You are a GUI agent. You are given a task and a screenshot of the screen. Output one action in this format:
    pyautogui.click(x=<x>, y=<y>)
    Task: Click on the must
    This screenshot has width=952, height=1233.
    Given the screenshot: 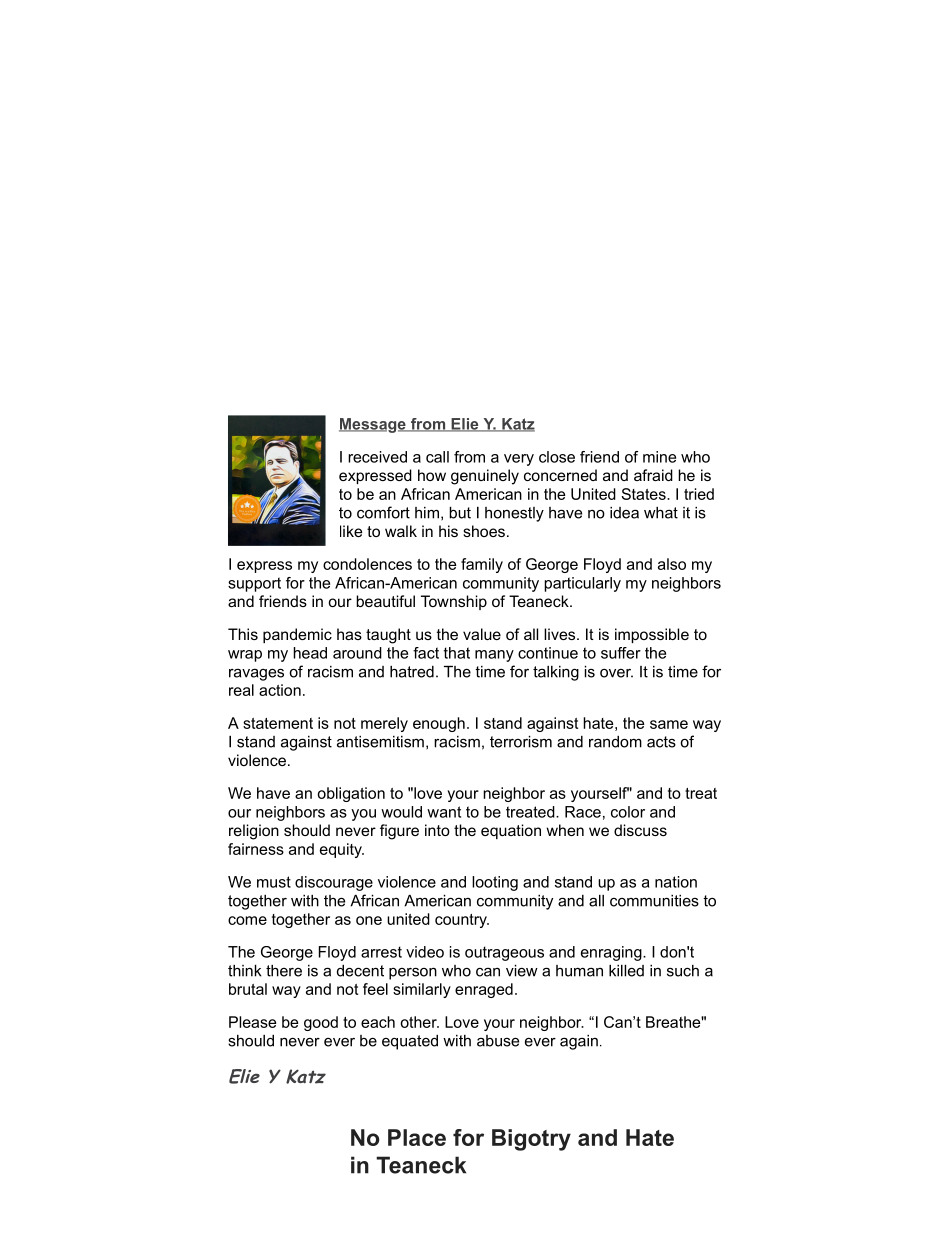 What is the action you would take?
    pyautogui.click(x=274, y=882)
